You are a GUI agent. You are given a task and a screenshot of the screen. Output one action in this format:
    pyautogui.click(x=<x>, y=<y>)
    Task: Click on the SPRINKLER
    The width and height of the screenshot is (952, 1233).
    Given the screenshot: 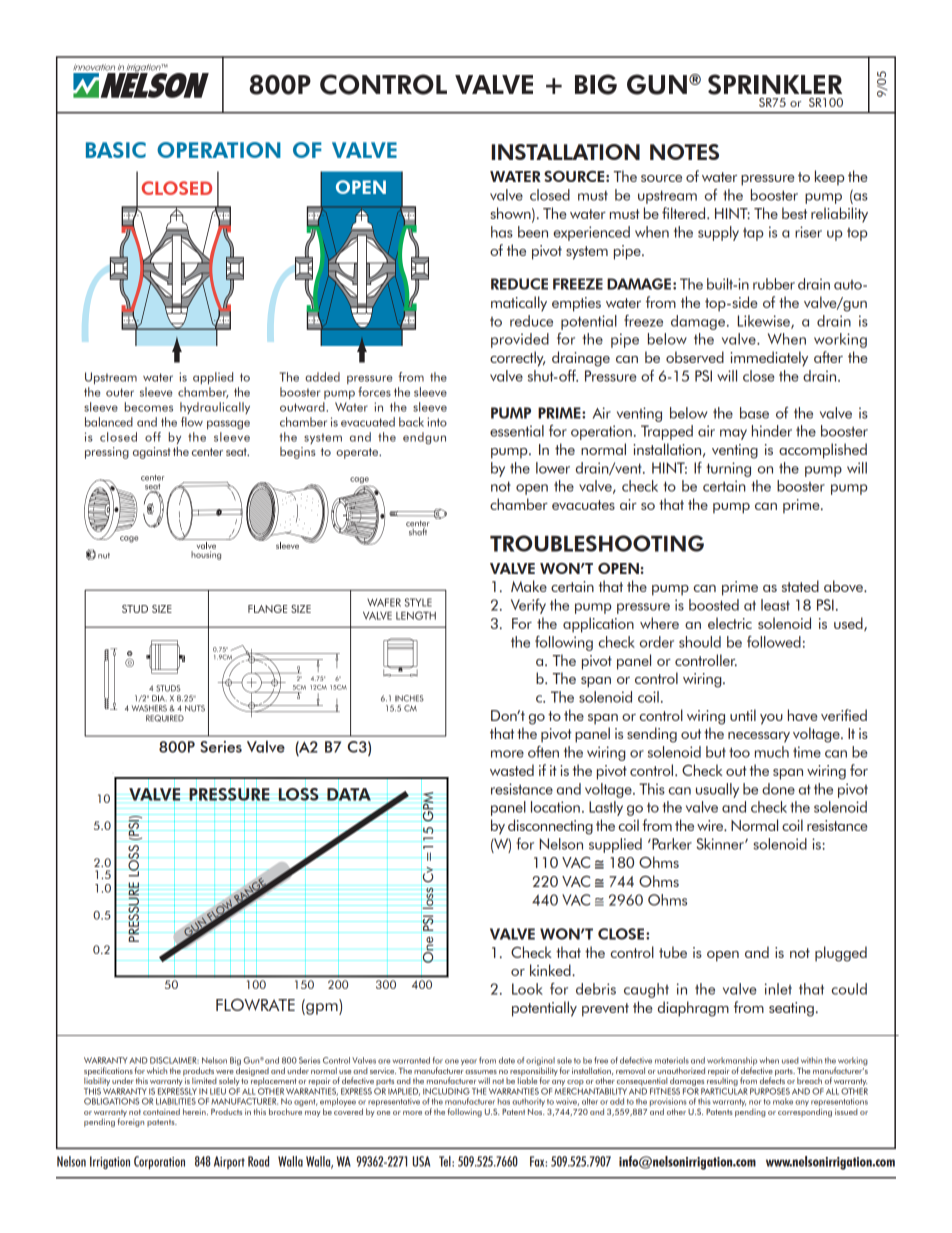 What is the action you would take?
    pyautogui.click(x=775, y=84)
